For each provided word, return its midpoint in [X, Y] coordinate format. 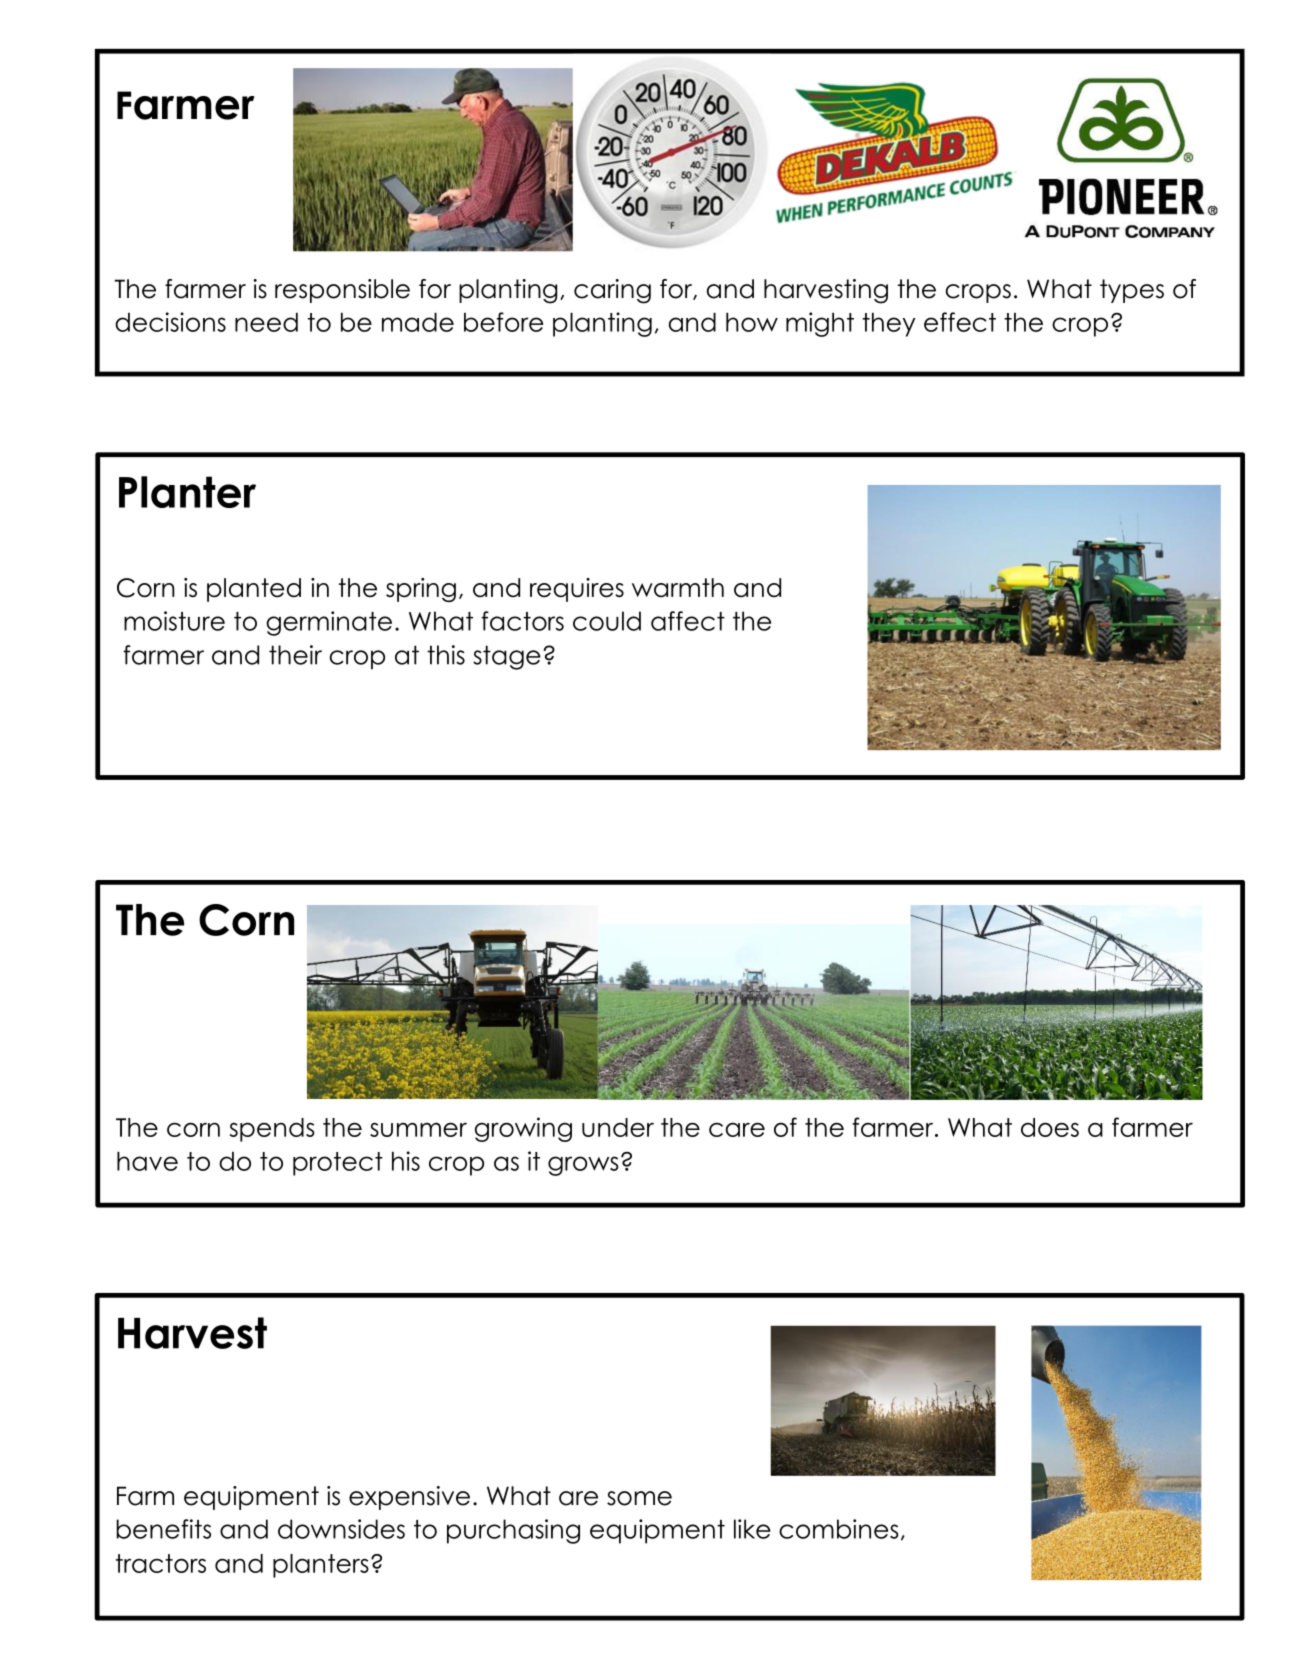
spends [272, 1130]
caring [612, 291]
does [1050, 1127]
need [266, 322]
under [618, 1127]
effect [960, 322]
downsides [341, 1529]
